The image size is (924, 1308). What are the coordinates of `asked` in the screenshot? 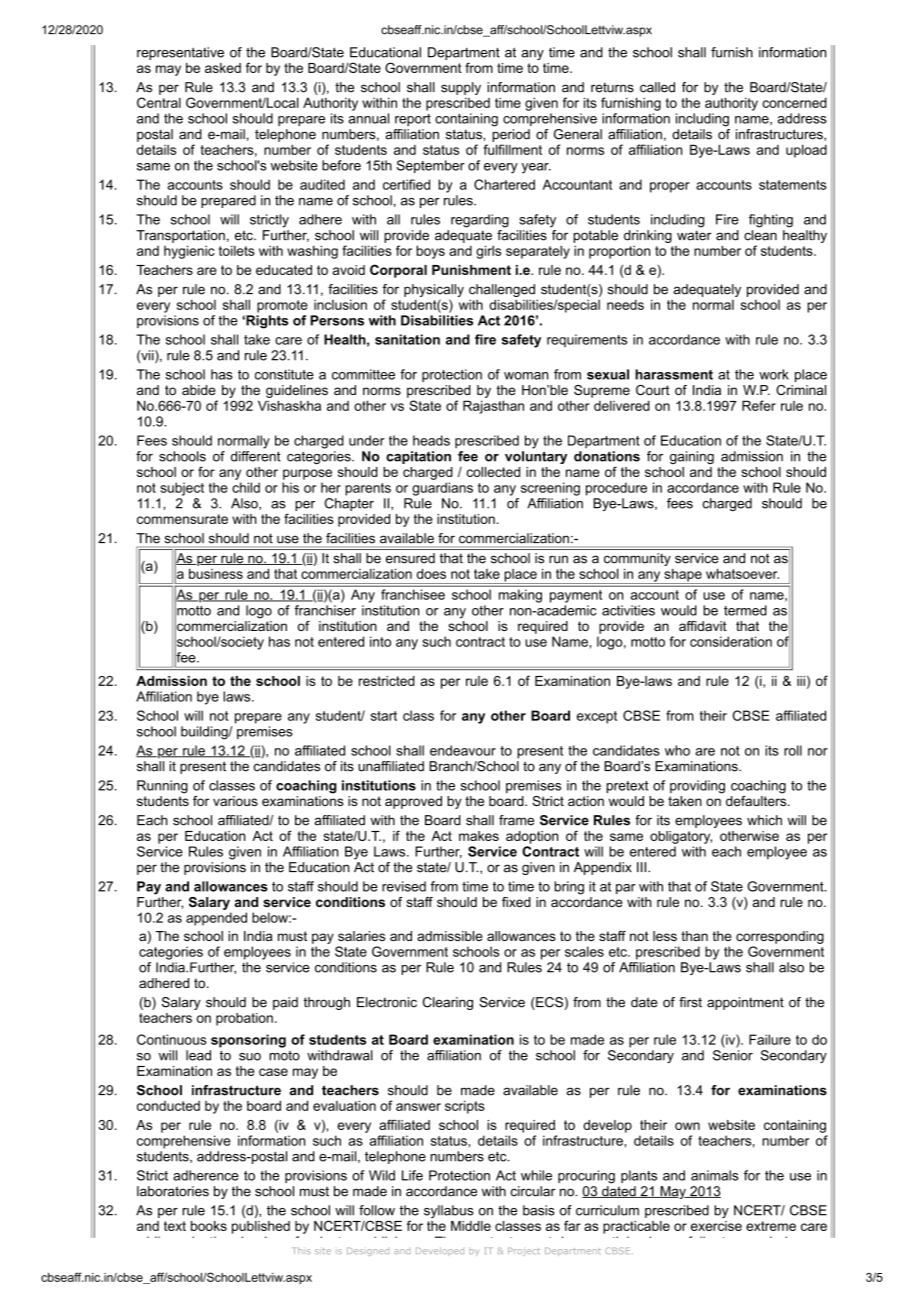 It's located at (223, 68).
